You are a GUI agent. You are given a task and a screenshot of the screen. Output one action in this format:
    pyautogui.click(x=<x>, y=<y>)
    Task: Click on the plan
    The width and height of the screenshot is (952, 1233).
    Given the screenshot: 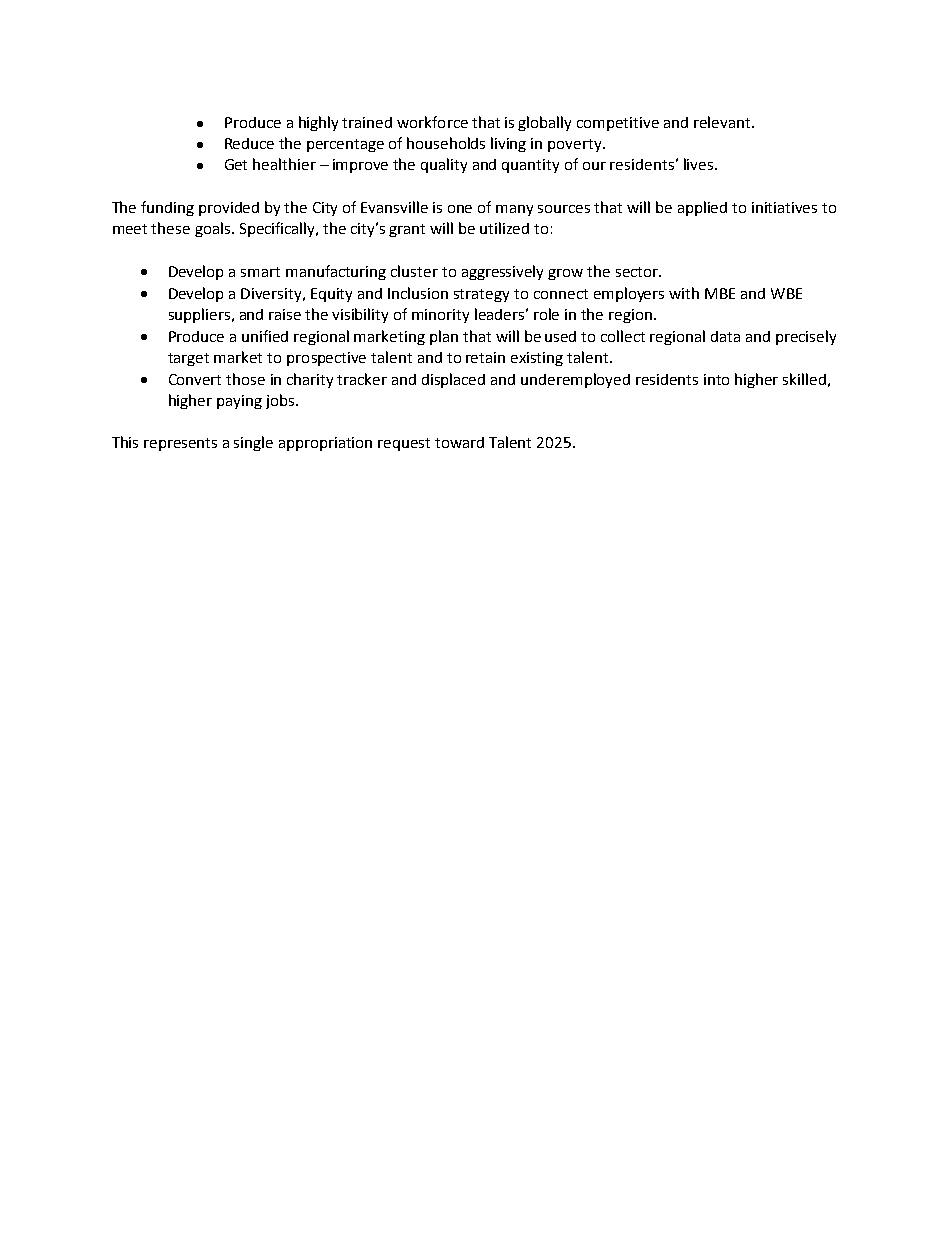 What is the action you would take?
    pyautogui.click(x=444, y=337)
